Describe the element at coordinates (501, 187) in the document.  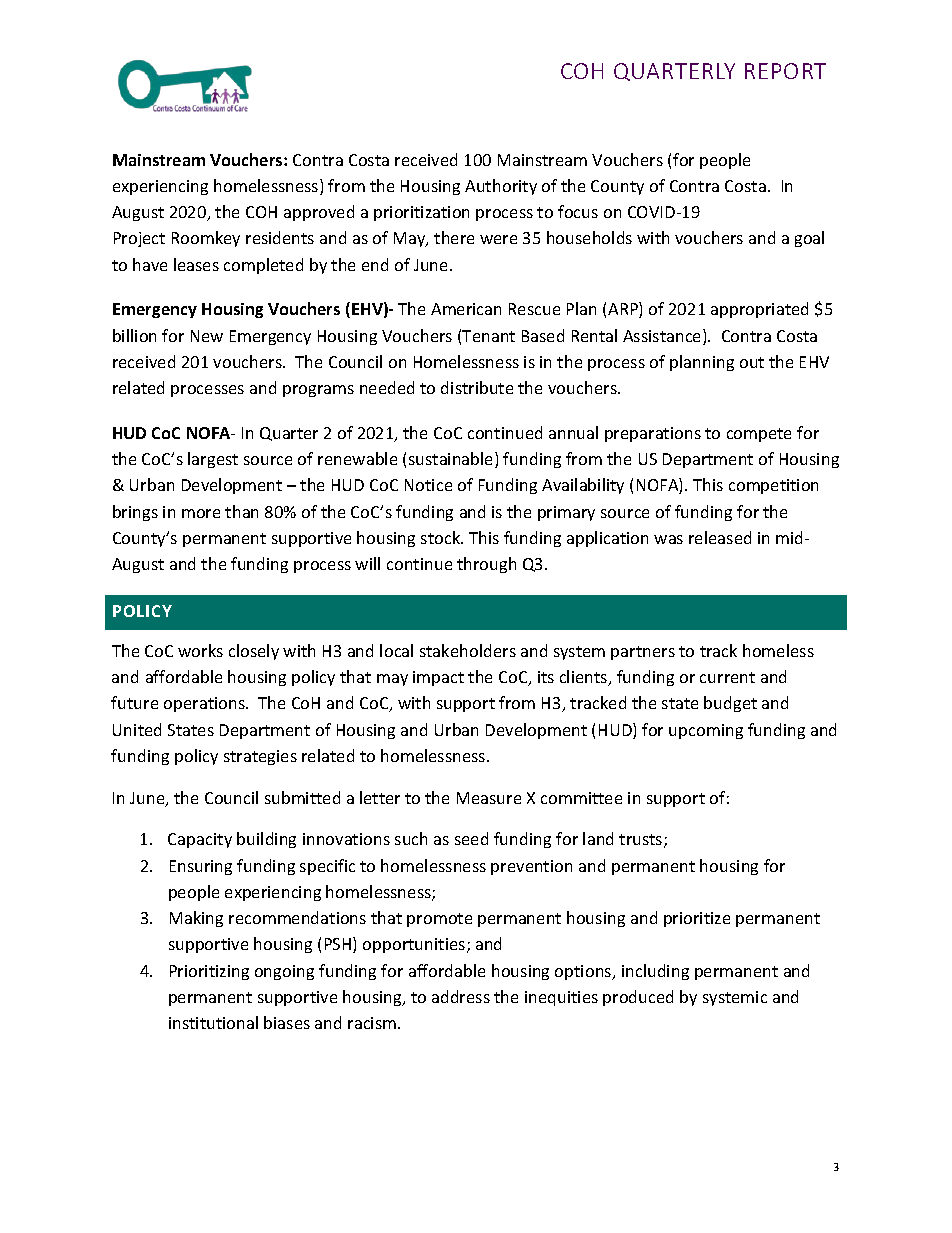
I see `Authority` at that location.
